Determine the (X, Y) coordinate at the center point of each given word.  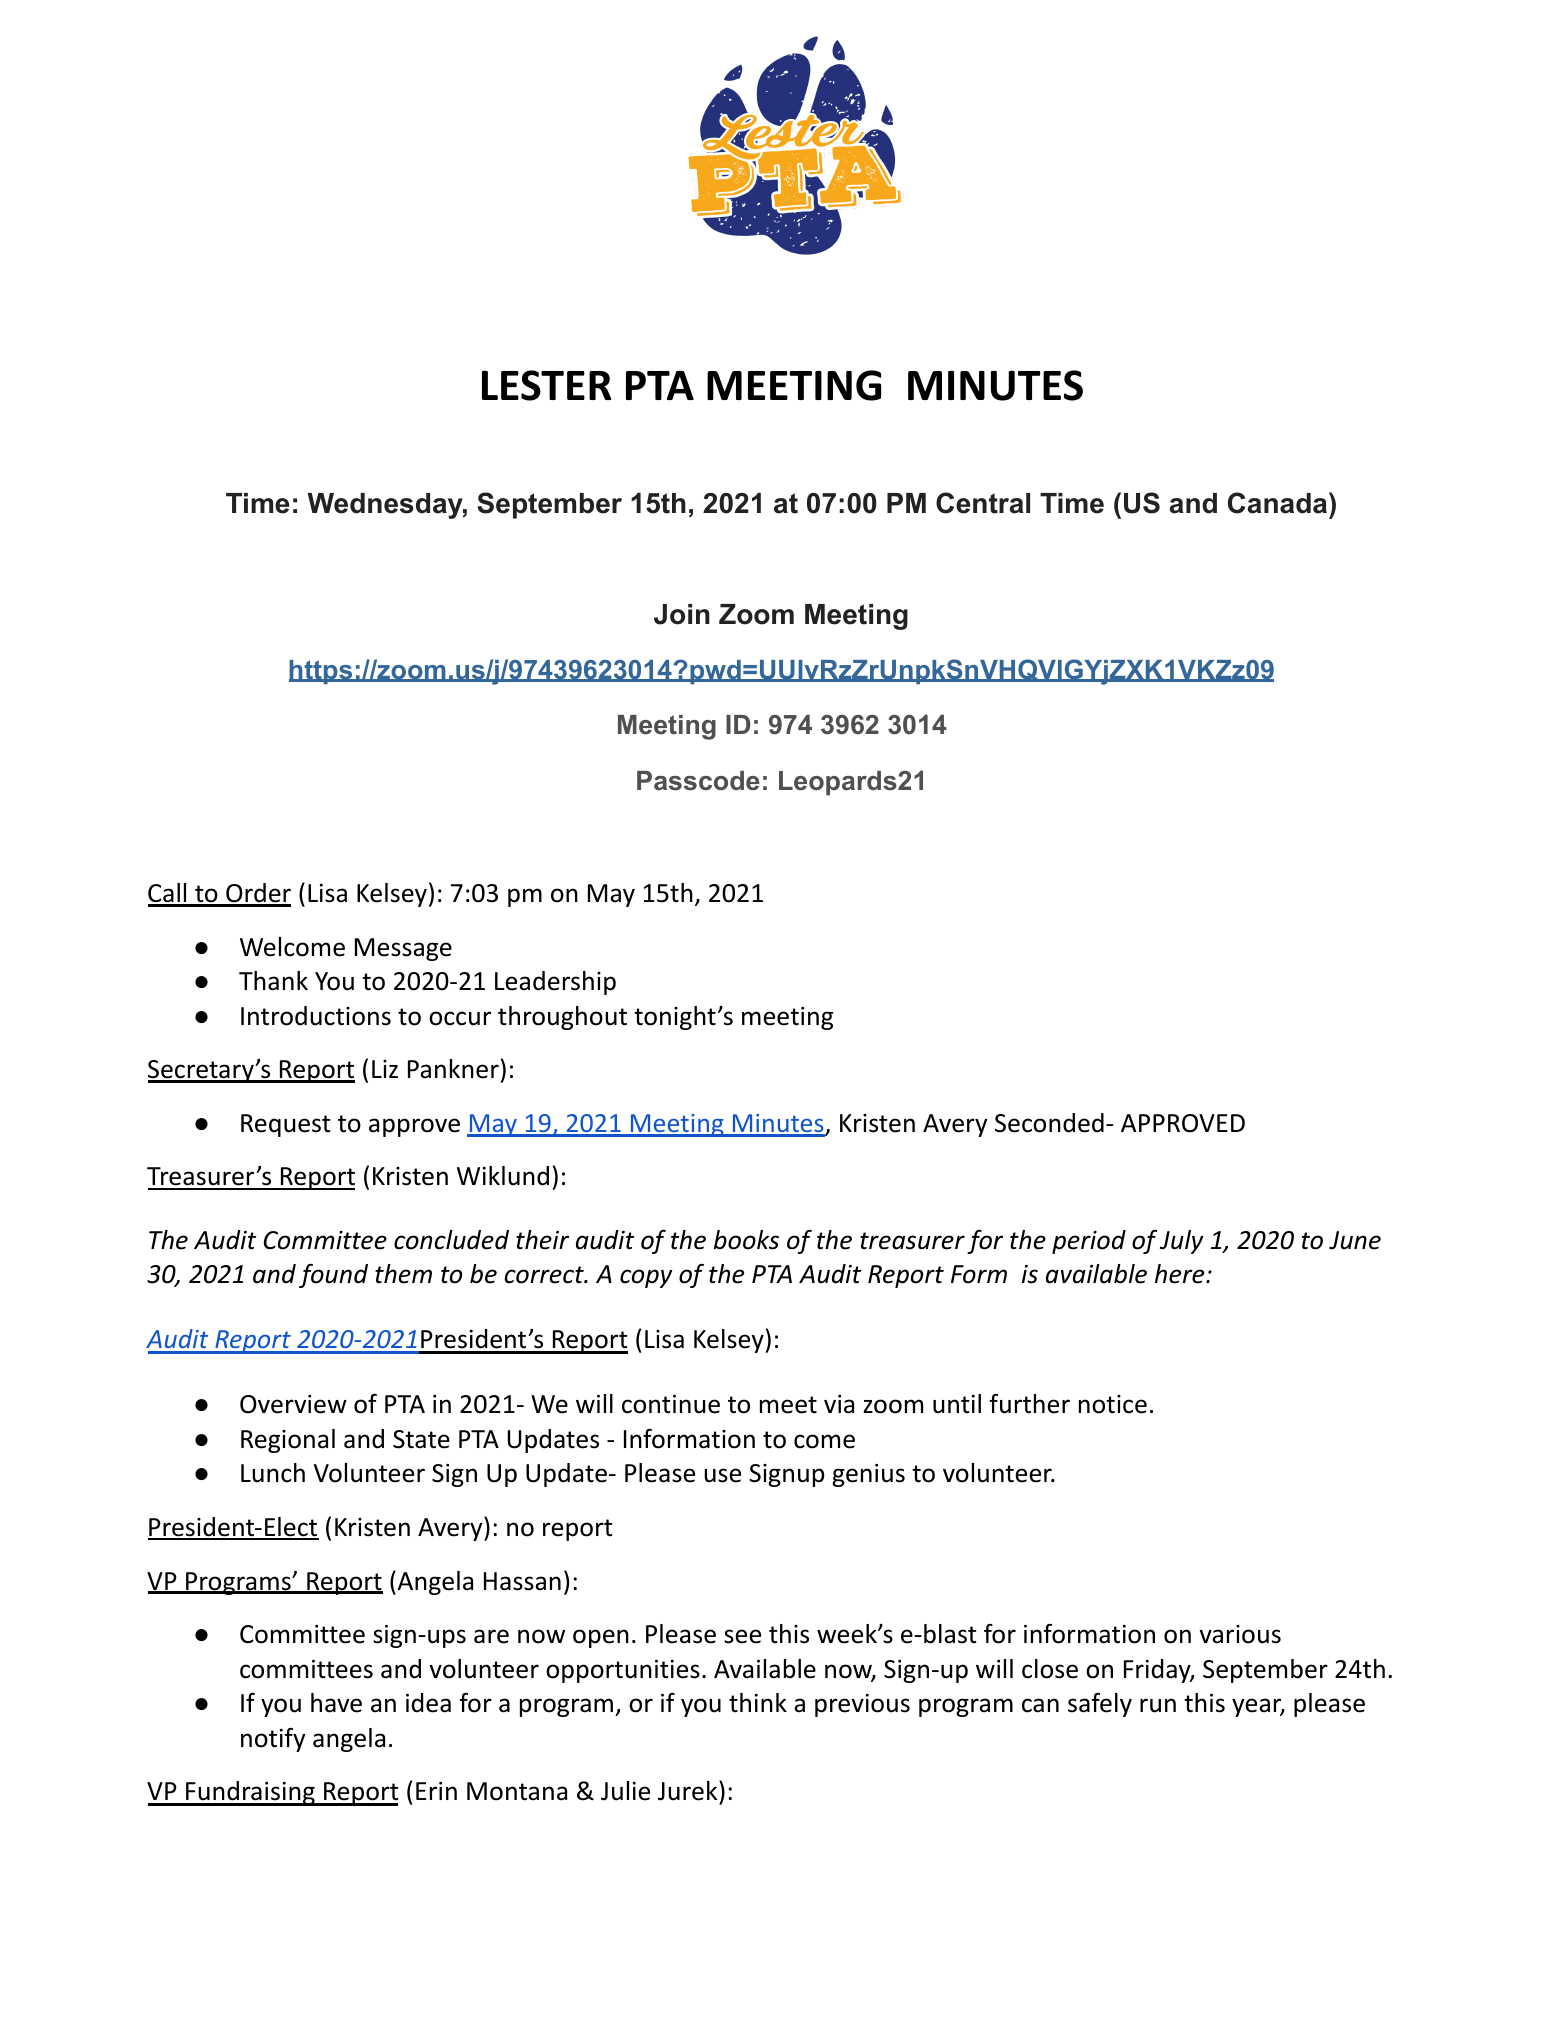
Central (983, 503)
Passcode (698, 781)
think (758, 1703)
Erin (436, 1791)
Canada (1279, 503)
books (746, 1240)
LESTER (546, 385)
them (403, 1274)
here (1181, 1274)
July (1182, 1242)
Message (403, 949)
